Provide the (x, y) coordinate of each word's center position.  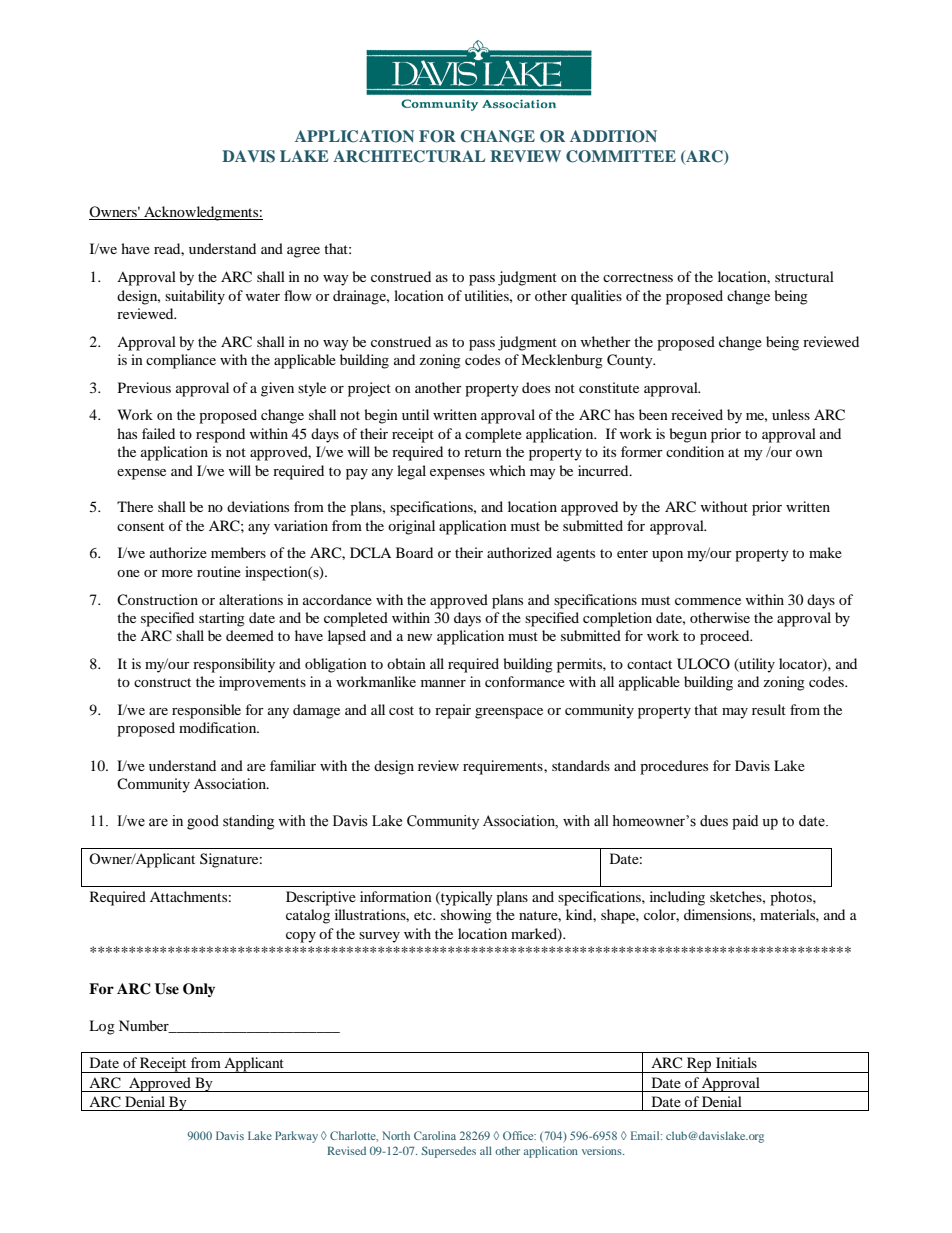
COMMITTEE (621, 156)
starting (222, 619)
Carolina (435, 1135)
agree (303, 252)
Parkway (296, 1137)
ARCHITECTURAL (409, 156)
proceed (726, 637)
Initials (736, 1062)
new (419, 637)
